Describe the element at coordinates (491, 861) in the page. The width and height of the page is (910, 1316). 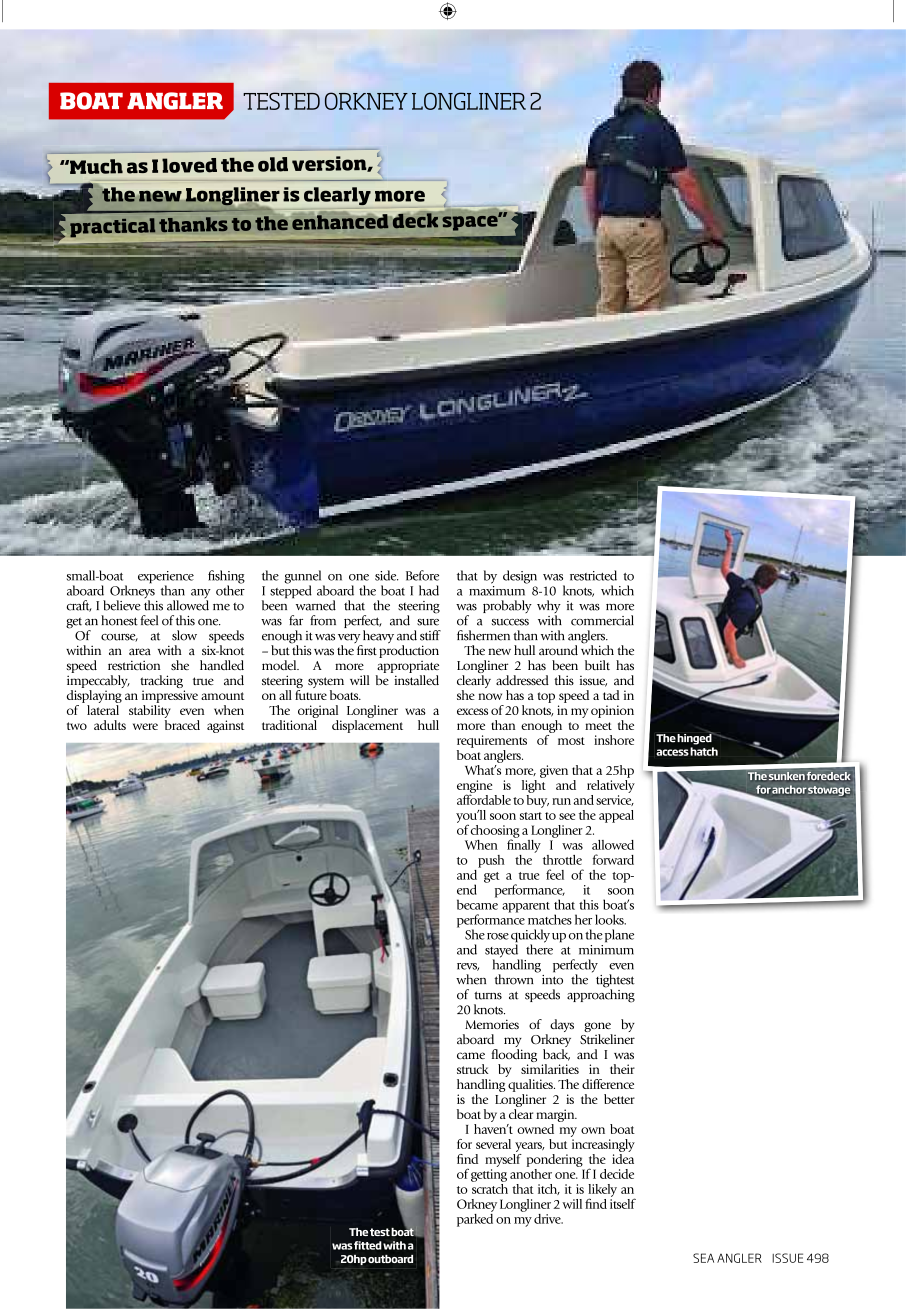
I see `push` at that location.
